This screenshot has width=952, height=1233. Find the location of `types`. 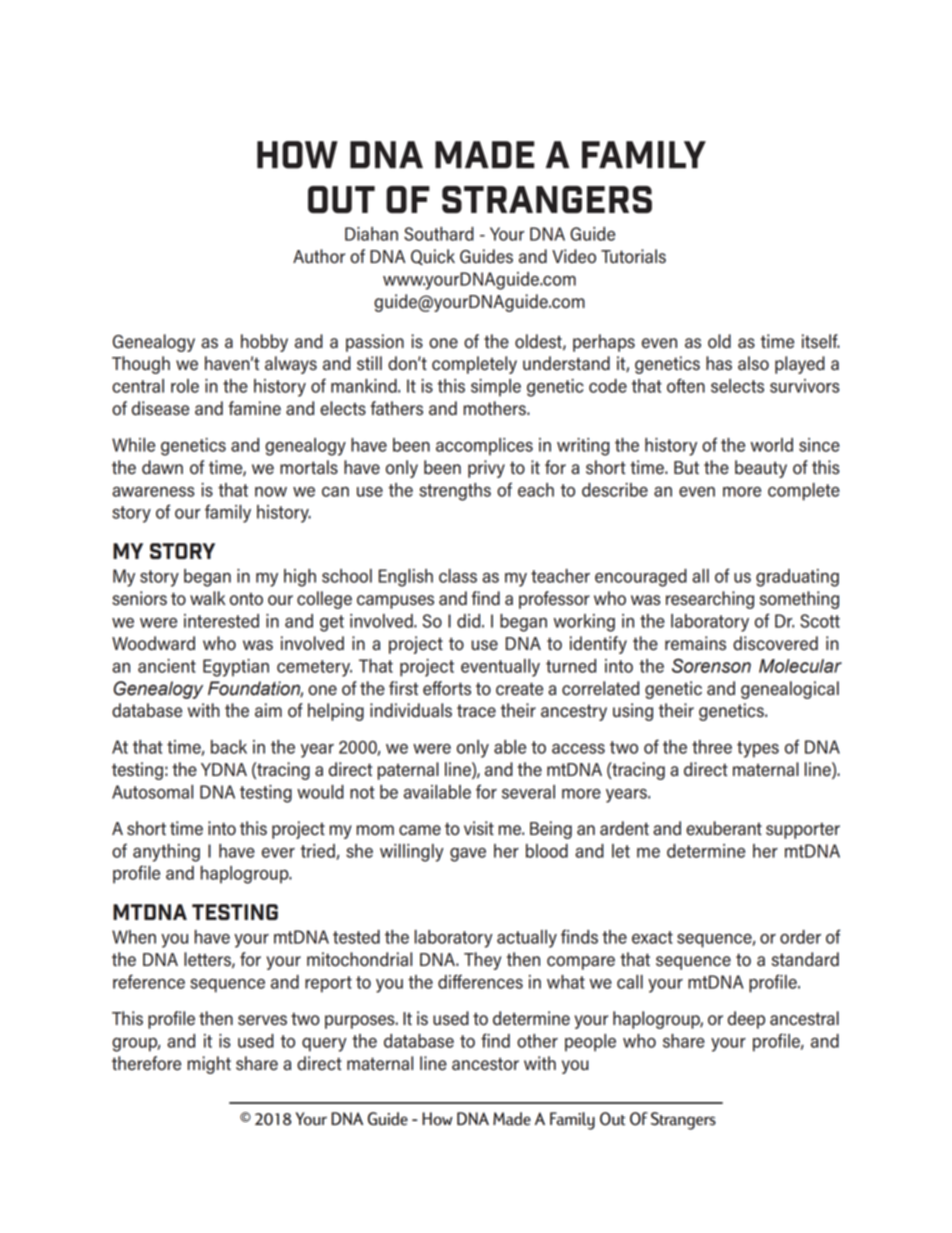

types is located at coordinates (758, 749).
